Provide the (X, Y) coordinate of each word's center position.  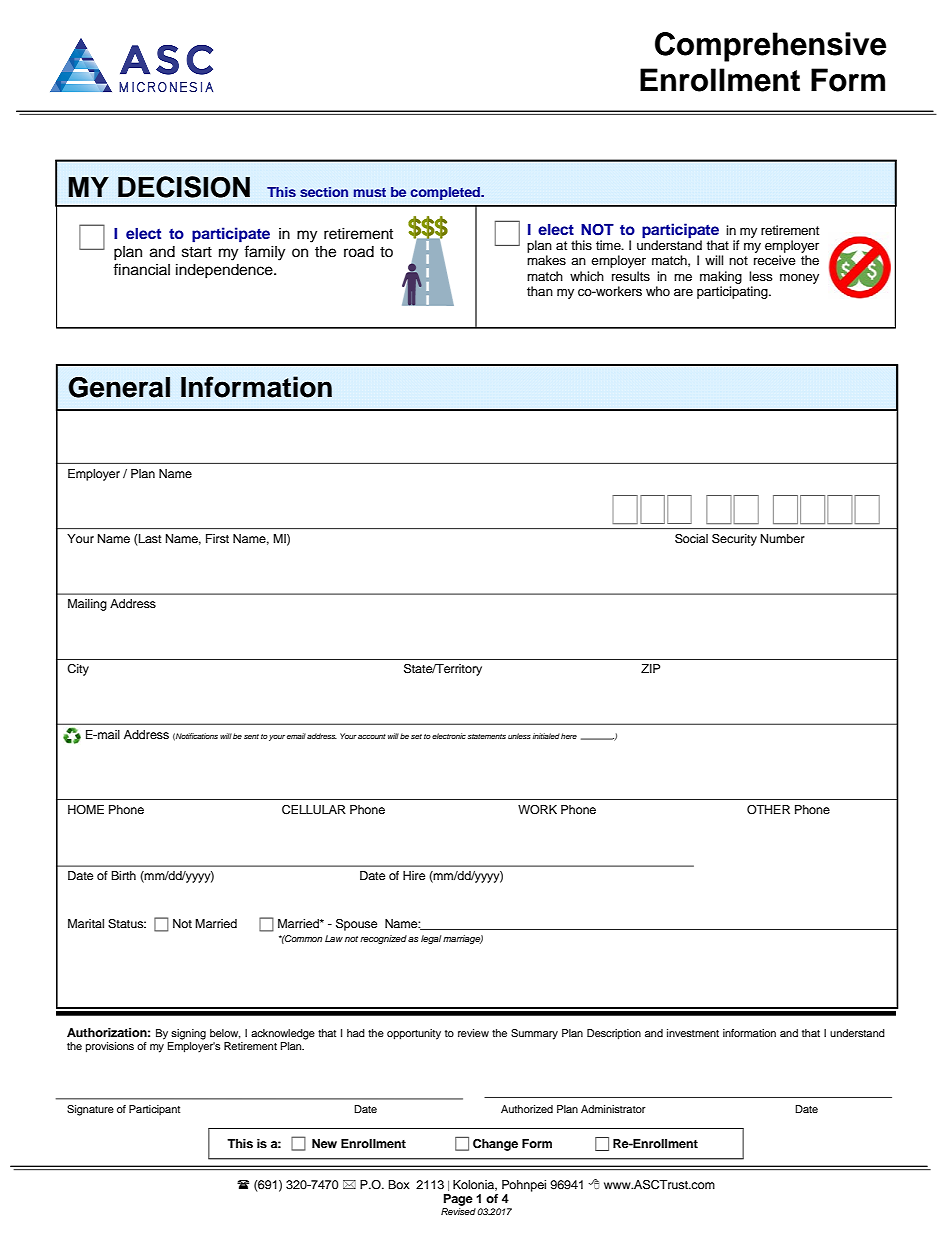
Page (458, 1200)
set (416, 736)
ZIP (650, 668)
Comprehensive (770, 47)
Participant (154, 1110)
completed (446, 193)
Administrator (613, 1109)
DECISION (184, 187)
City (78, 670)
